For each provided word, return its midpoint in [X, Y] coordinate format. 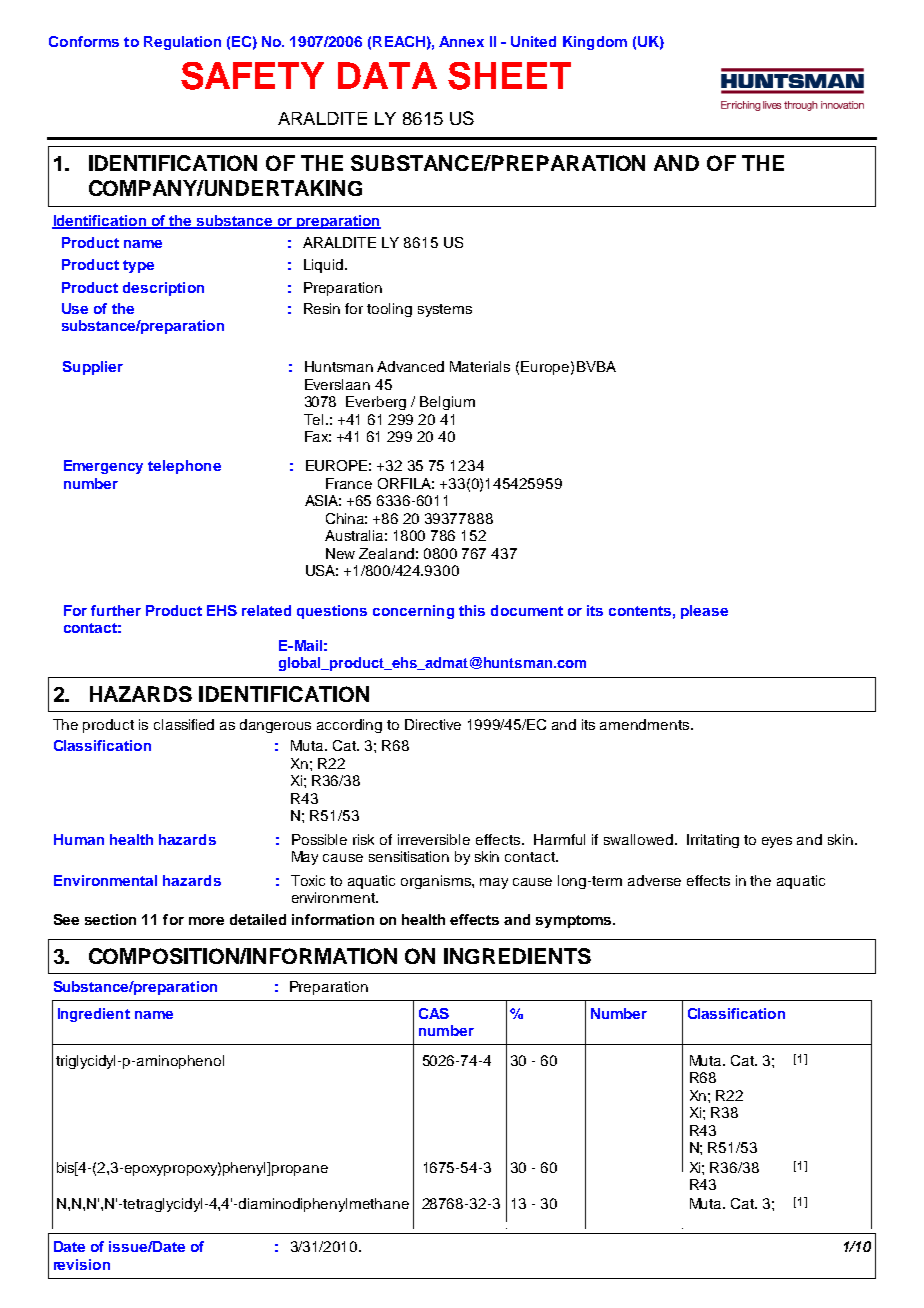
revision [82, 1264]
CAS [434, 1013]
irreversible [434, 839]
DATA [387, 75]
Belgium [447, 403]
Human [79, 839]
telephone [184, 467]
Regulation [182, 43]
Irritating [713, 841]
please [704, 612]
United [533, 41]
